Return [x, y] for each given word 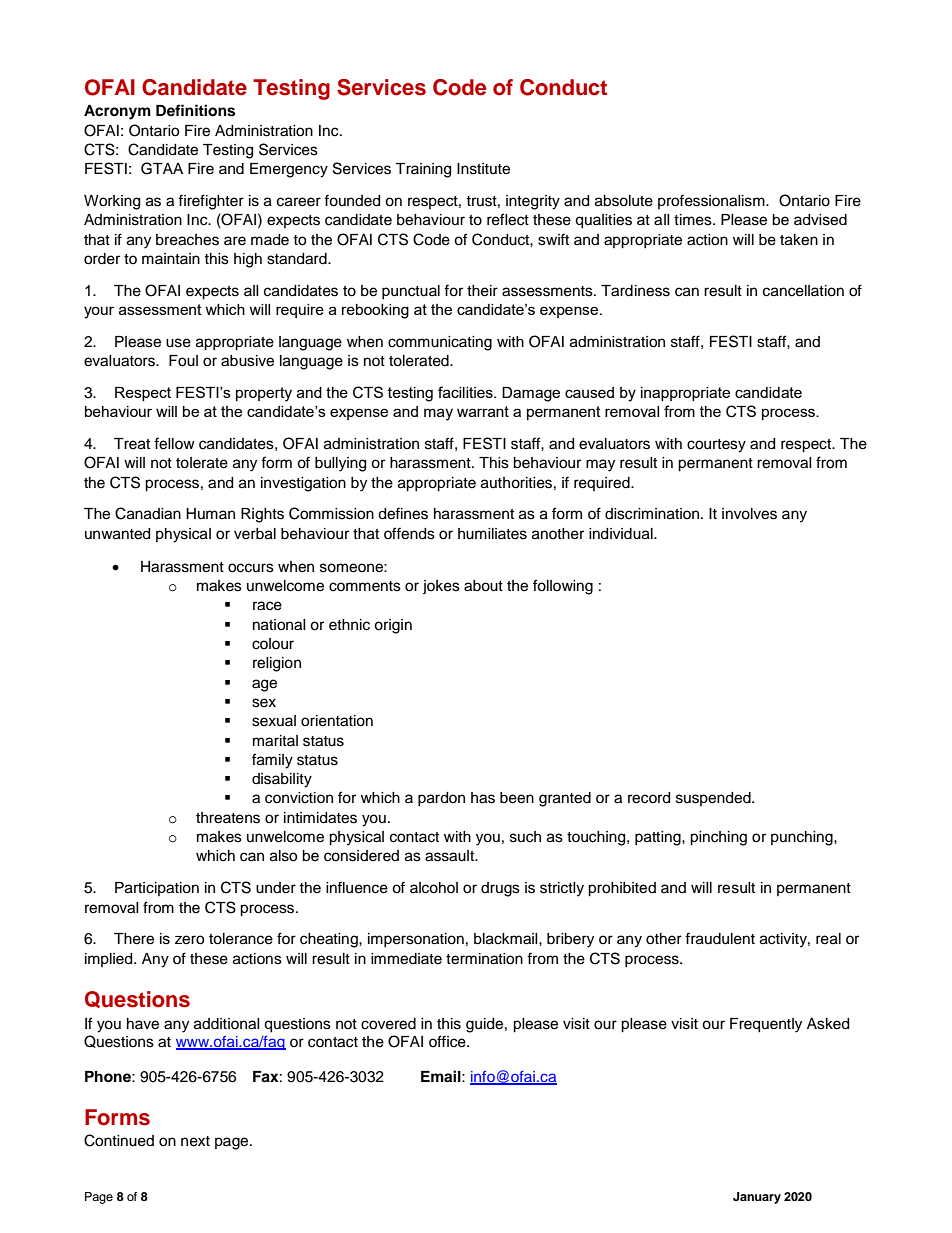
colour [273, 644]
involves [749, 514]
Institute [483, 169]
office [448, 1041]
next [195, 1141]
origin [393, 626]
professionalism [712, 201]
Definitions [195, 110]
